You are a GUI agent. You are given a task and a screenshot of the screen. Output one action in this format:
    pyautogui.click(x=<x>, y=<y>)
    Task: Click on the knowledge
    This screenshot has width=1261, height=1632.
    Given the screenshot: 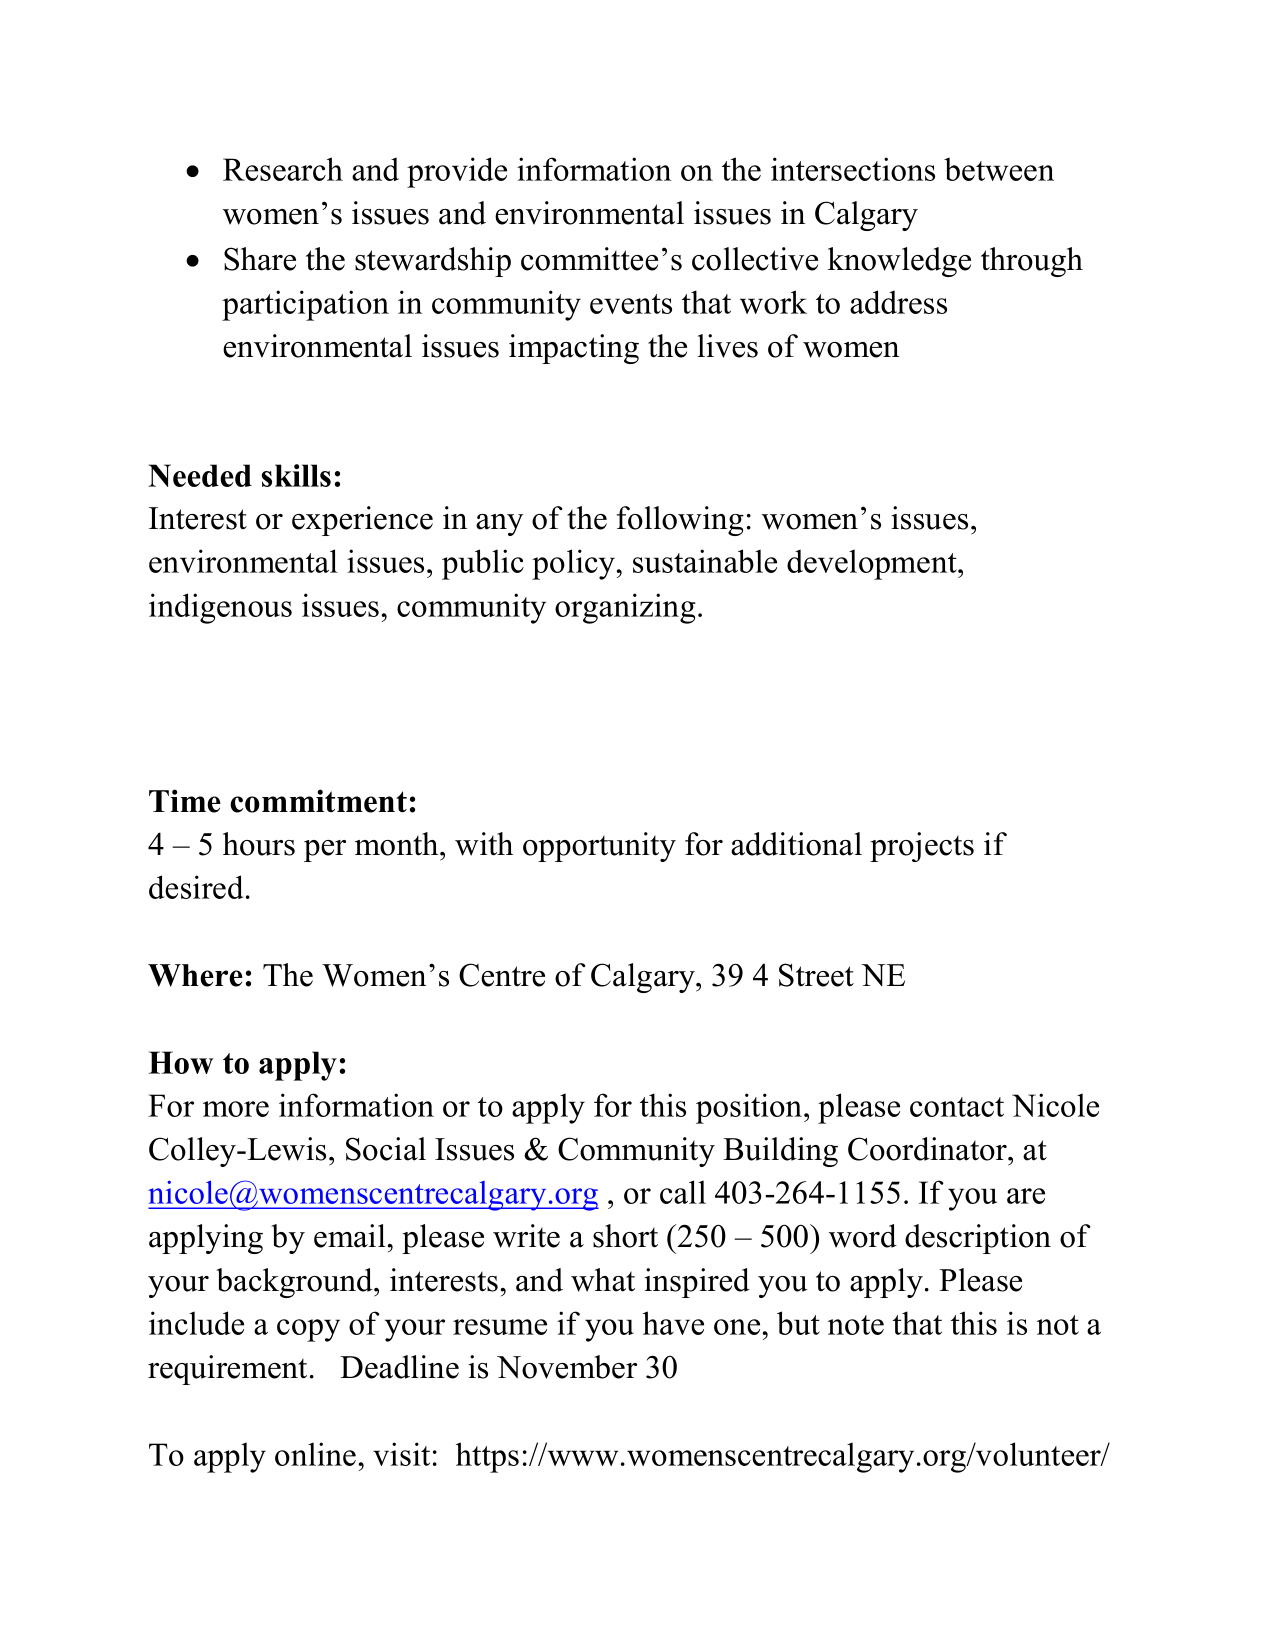 What is the action you would take?
    pyautogui.click(x=899, y=262)
